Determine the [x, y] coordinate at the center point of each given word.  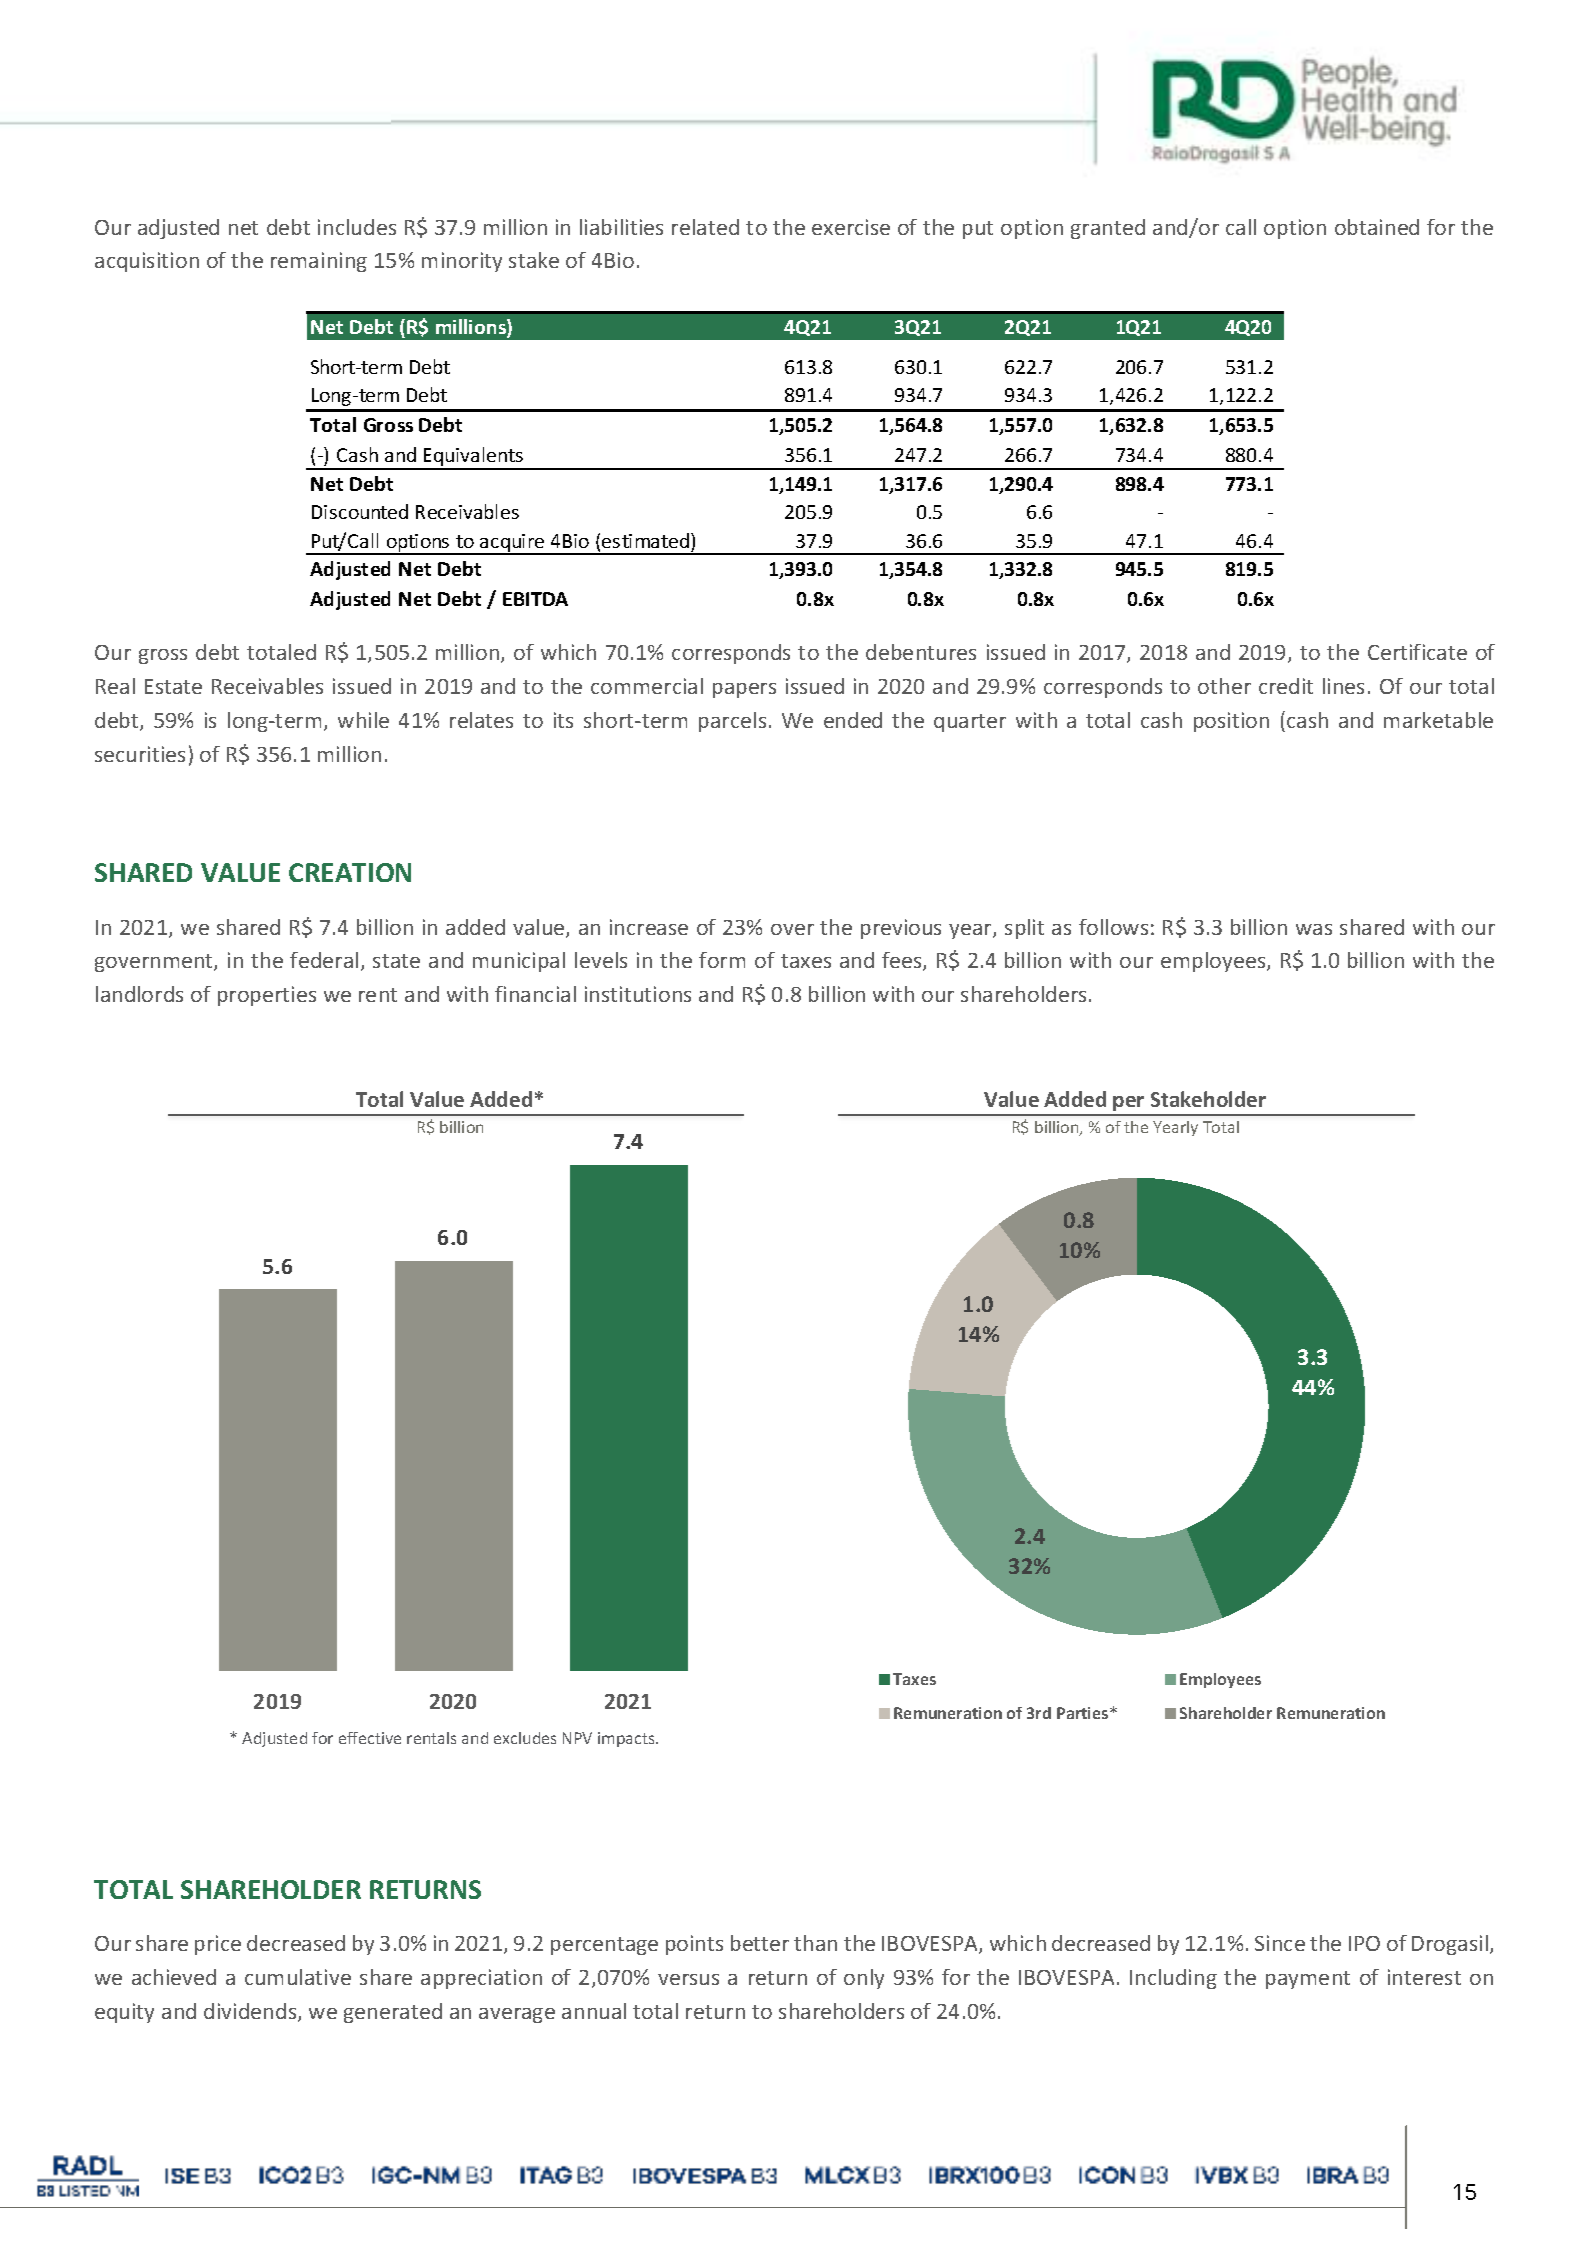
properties [267, 996]
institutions [638, 994]
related [705, 227]
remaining [319, 262]
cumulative [298, 1977]
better [760, 1943]
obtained [1377, 227]
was [1314, 929]
